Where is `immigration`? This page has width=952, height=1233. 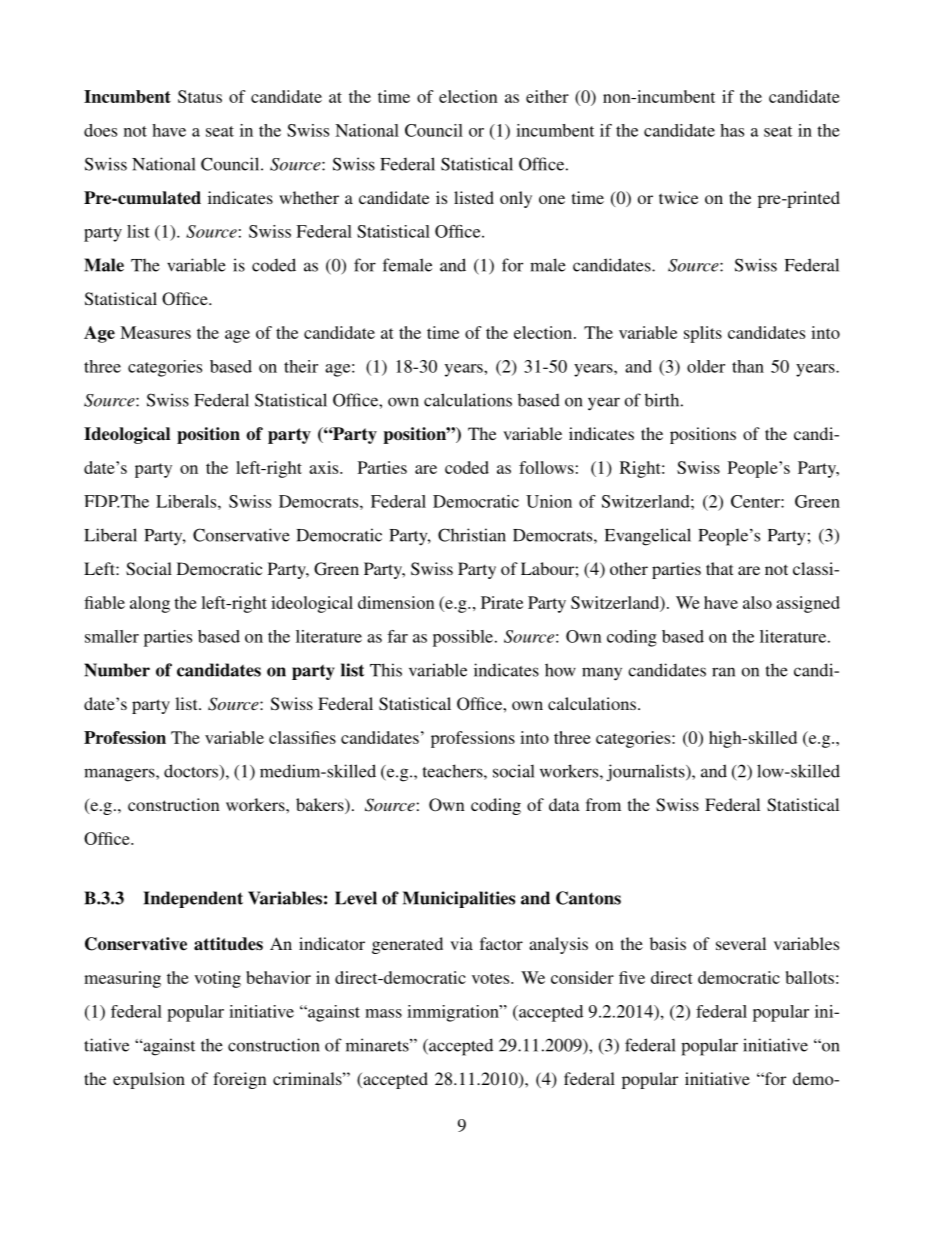
immigration is located at coordinates (454, 1013).
